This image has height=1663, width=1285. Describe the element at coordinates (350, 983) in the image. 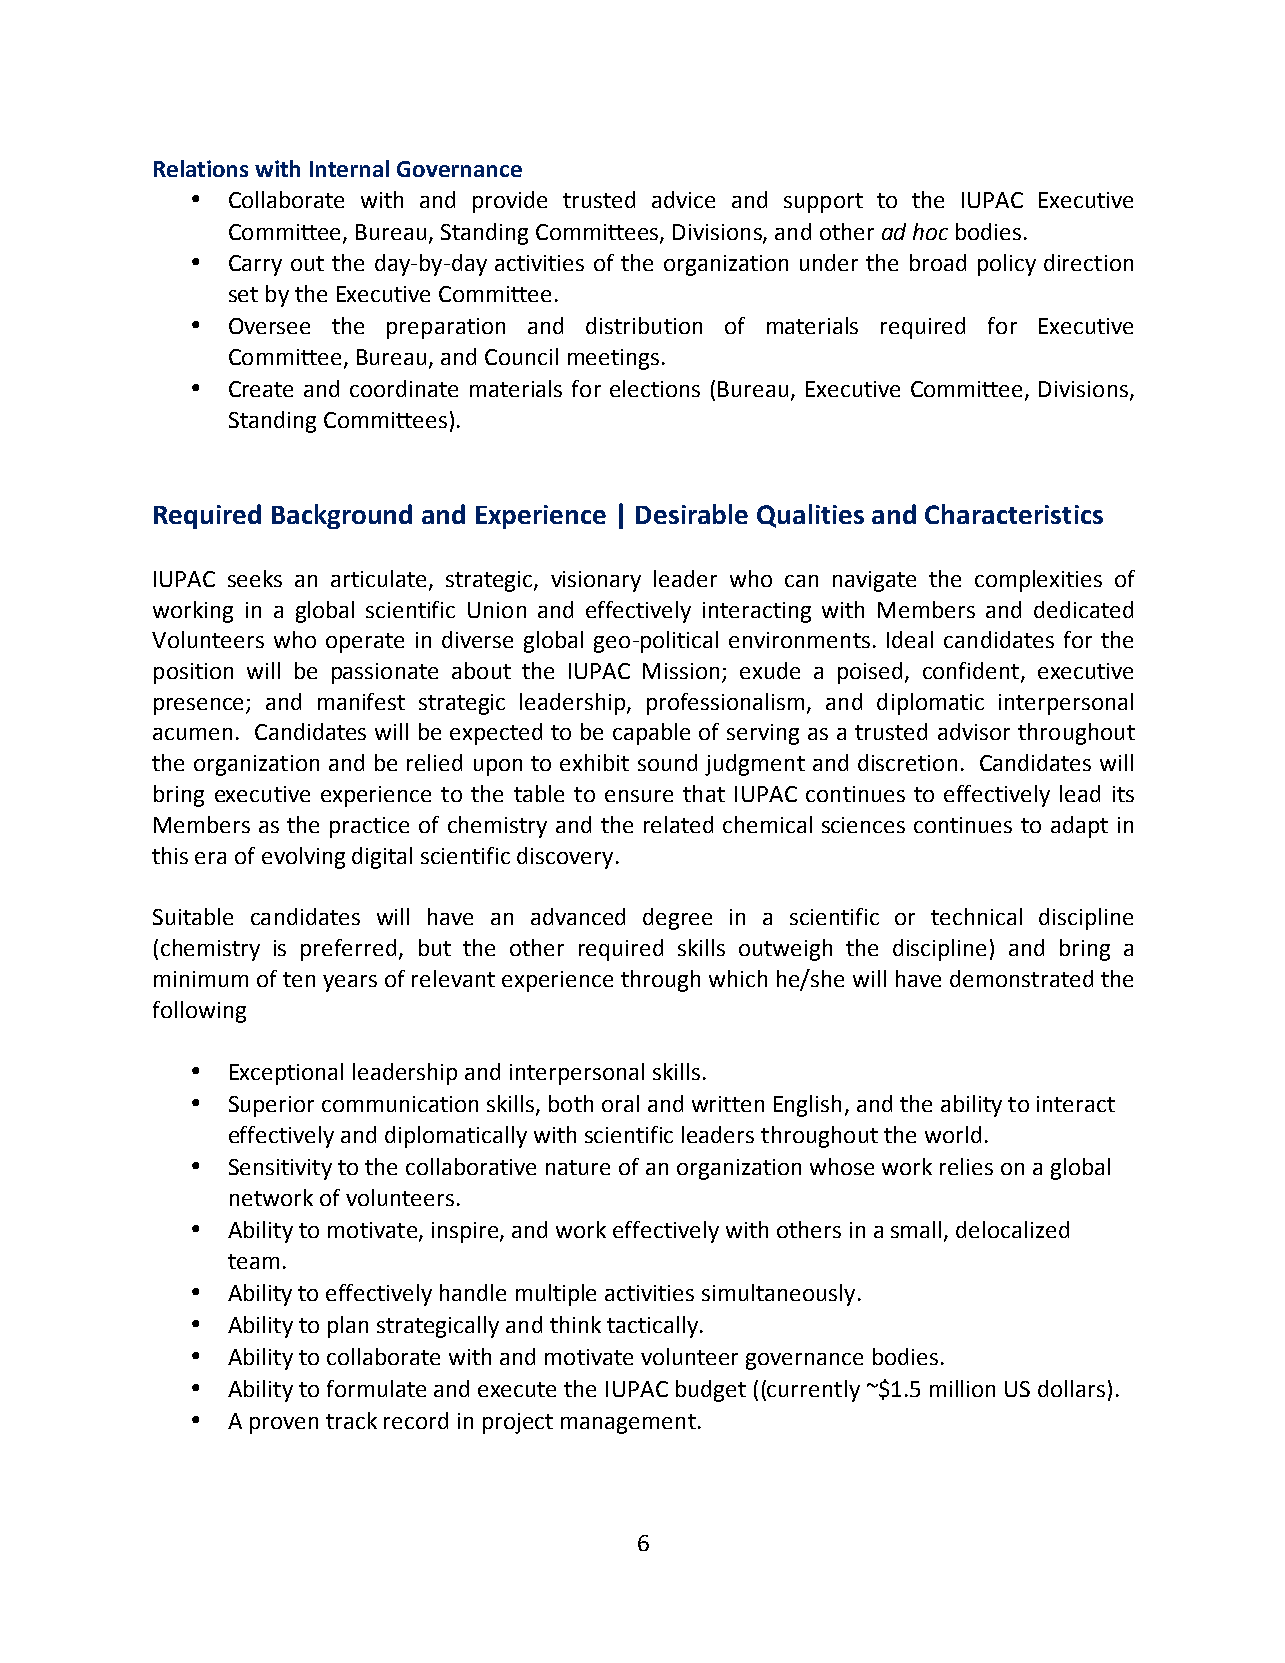

I see `years` at that location.
